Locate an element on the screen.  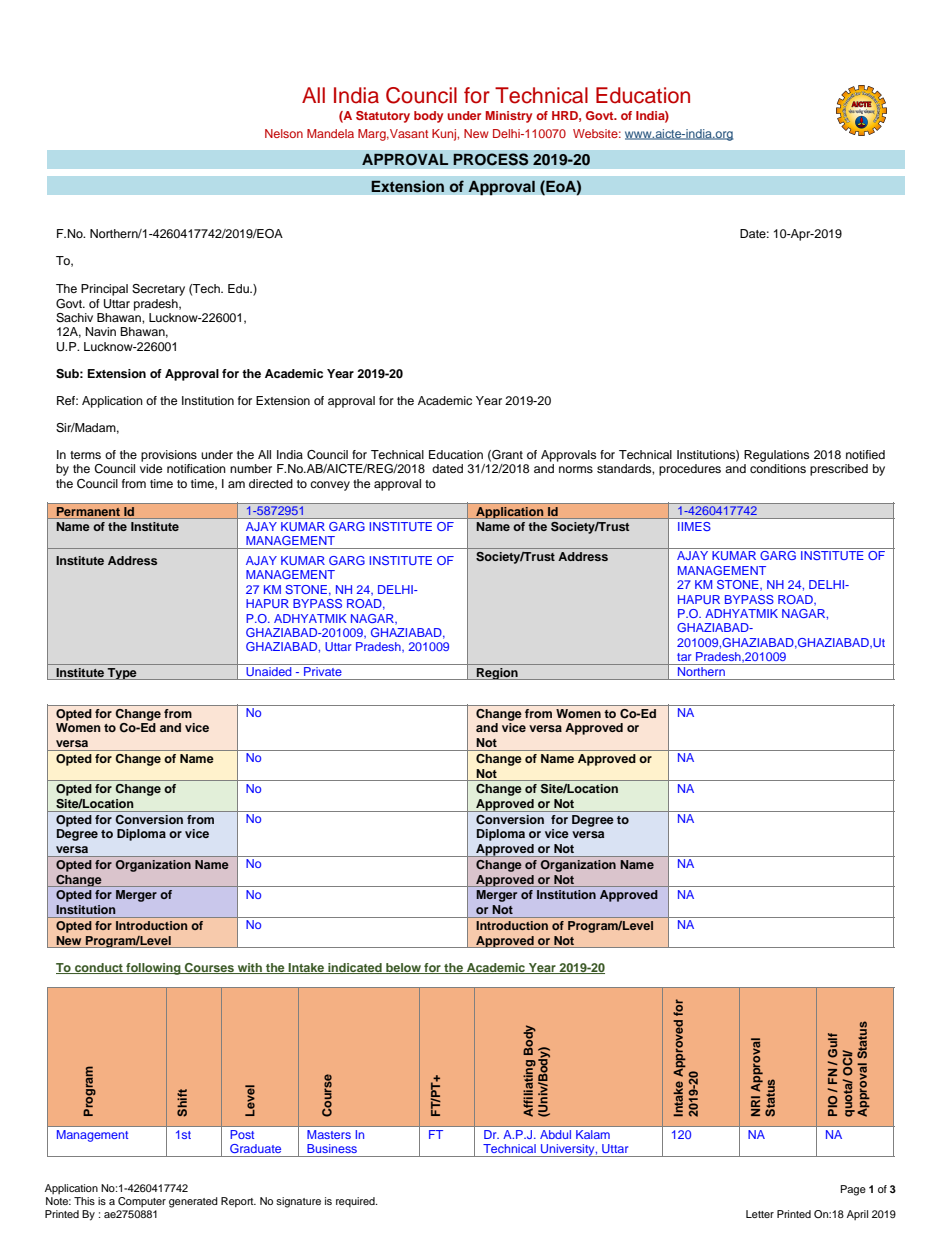
norms is located at coordinates (576, 469).
